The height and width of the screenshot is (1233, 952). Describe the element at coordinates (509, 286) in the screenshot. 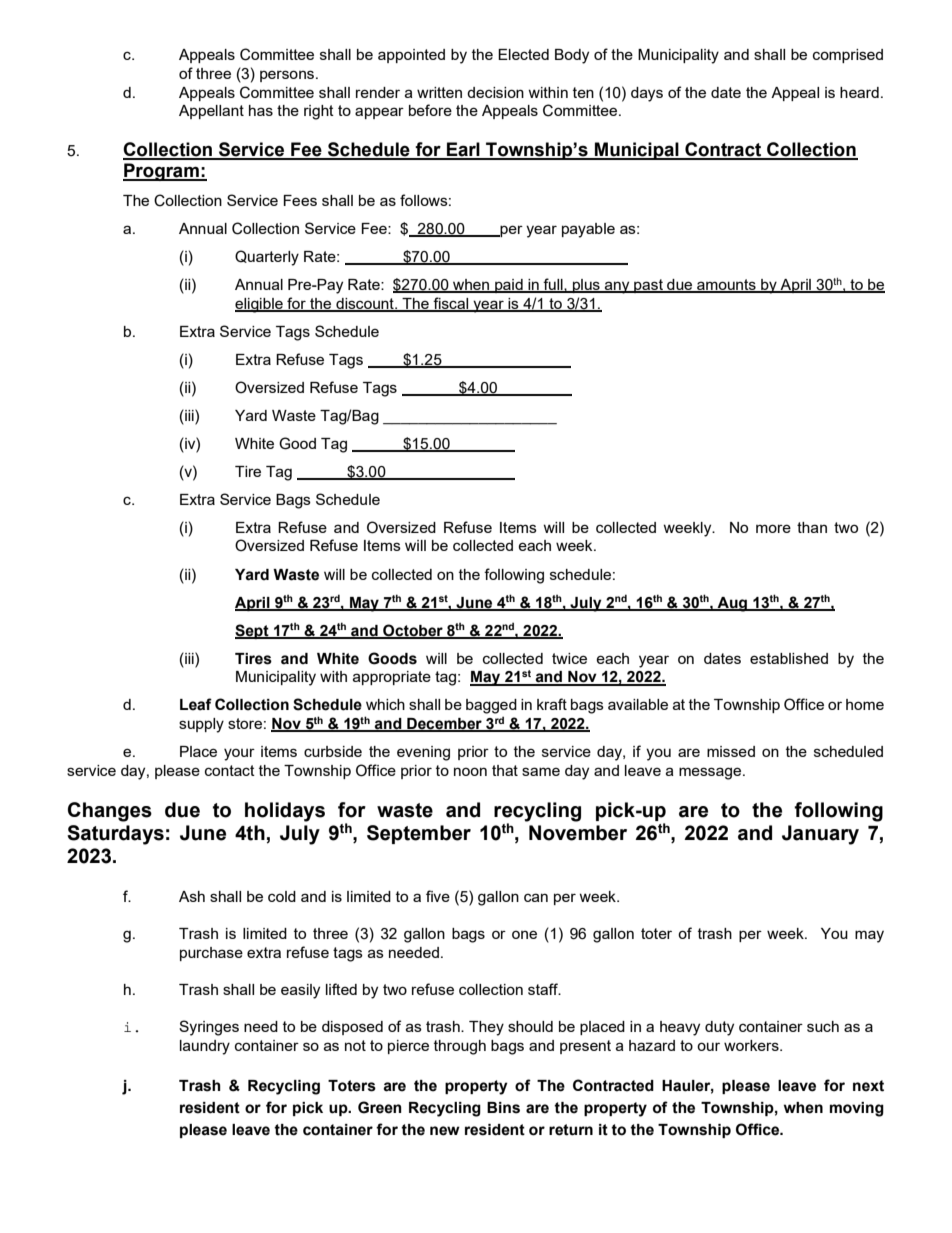

I see `paid` at that location.
